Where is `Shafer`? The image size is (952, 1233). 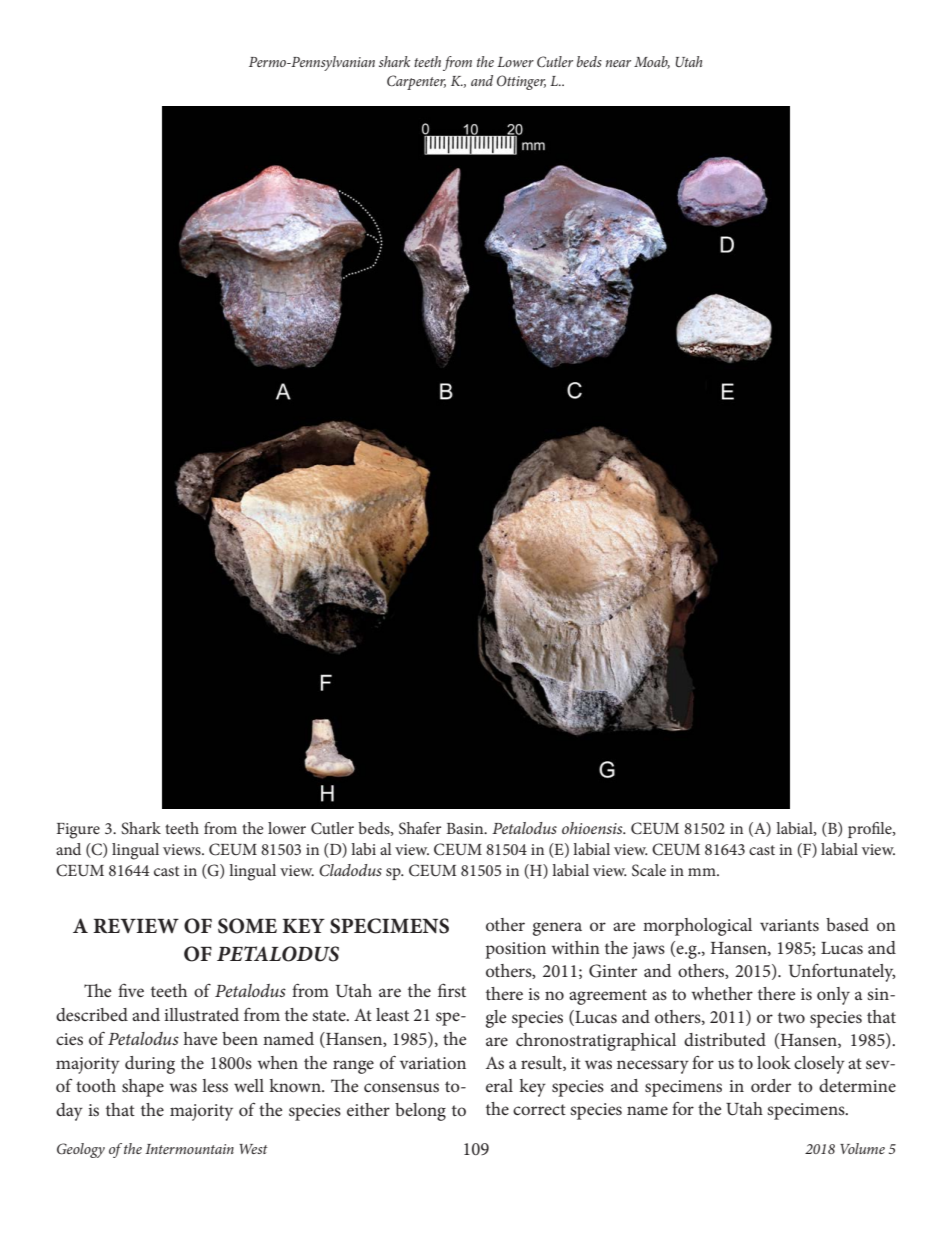 Shafer is located at coordinates (420, 828).
